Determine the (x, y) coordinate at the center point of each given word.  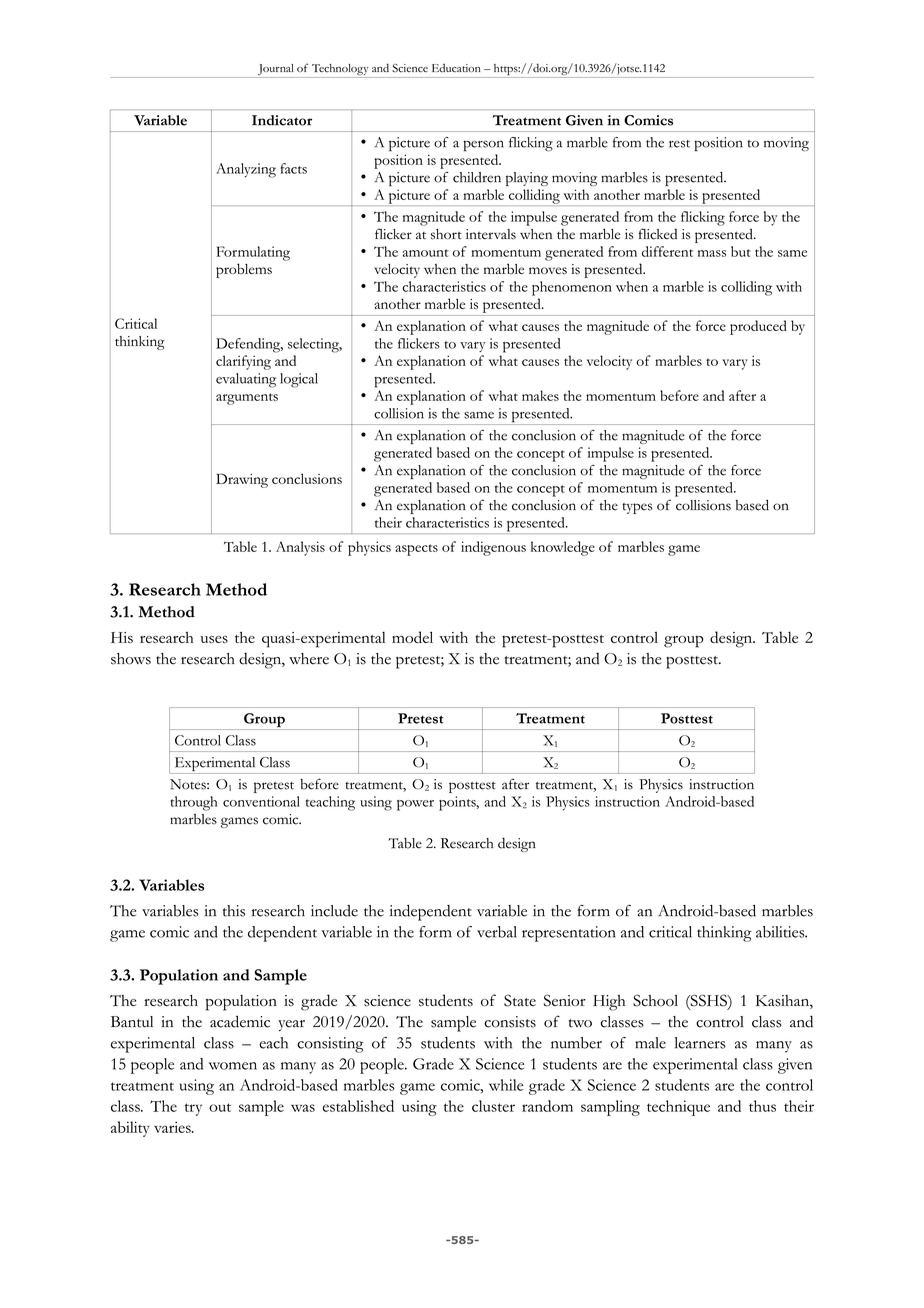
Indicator (282, 120)
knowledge (563, 548)
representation (569, 934)
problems (244, 270)
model (412, 637)
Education (456, 68)
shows (131, 659)
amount (425, 253)
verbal (497, 932)
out (220, 1107)
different (667, 251)
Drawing (242, 480)
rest (679, 144)
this (234, 911)
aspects (416, 550)
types (637, 508)
